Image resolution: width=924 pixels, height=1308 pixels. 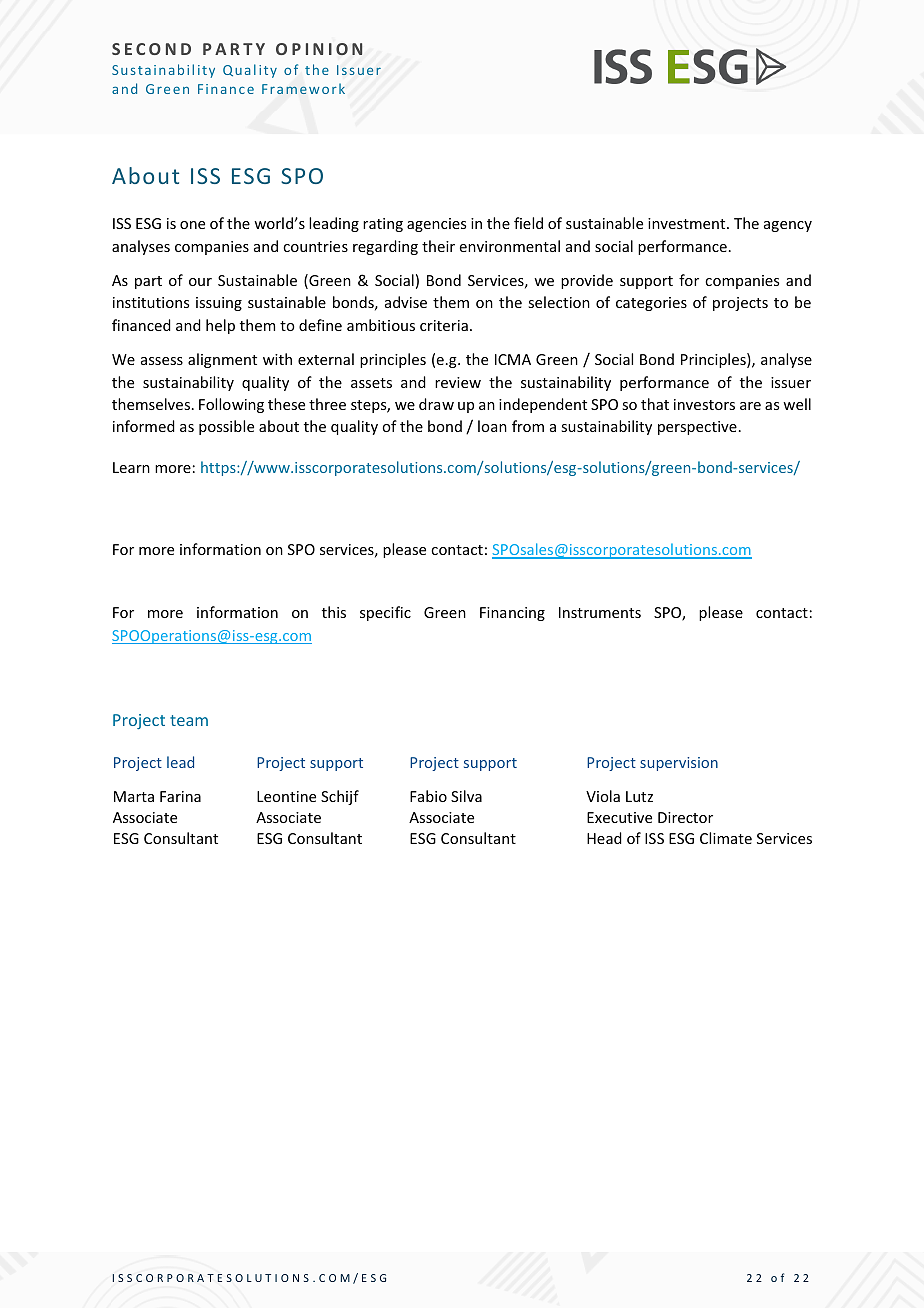 I want to click on their, so click(x=438, y=246).
